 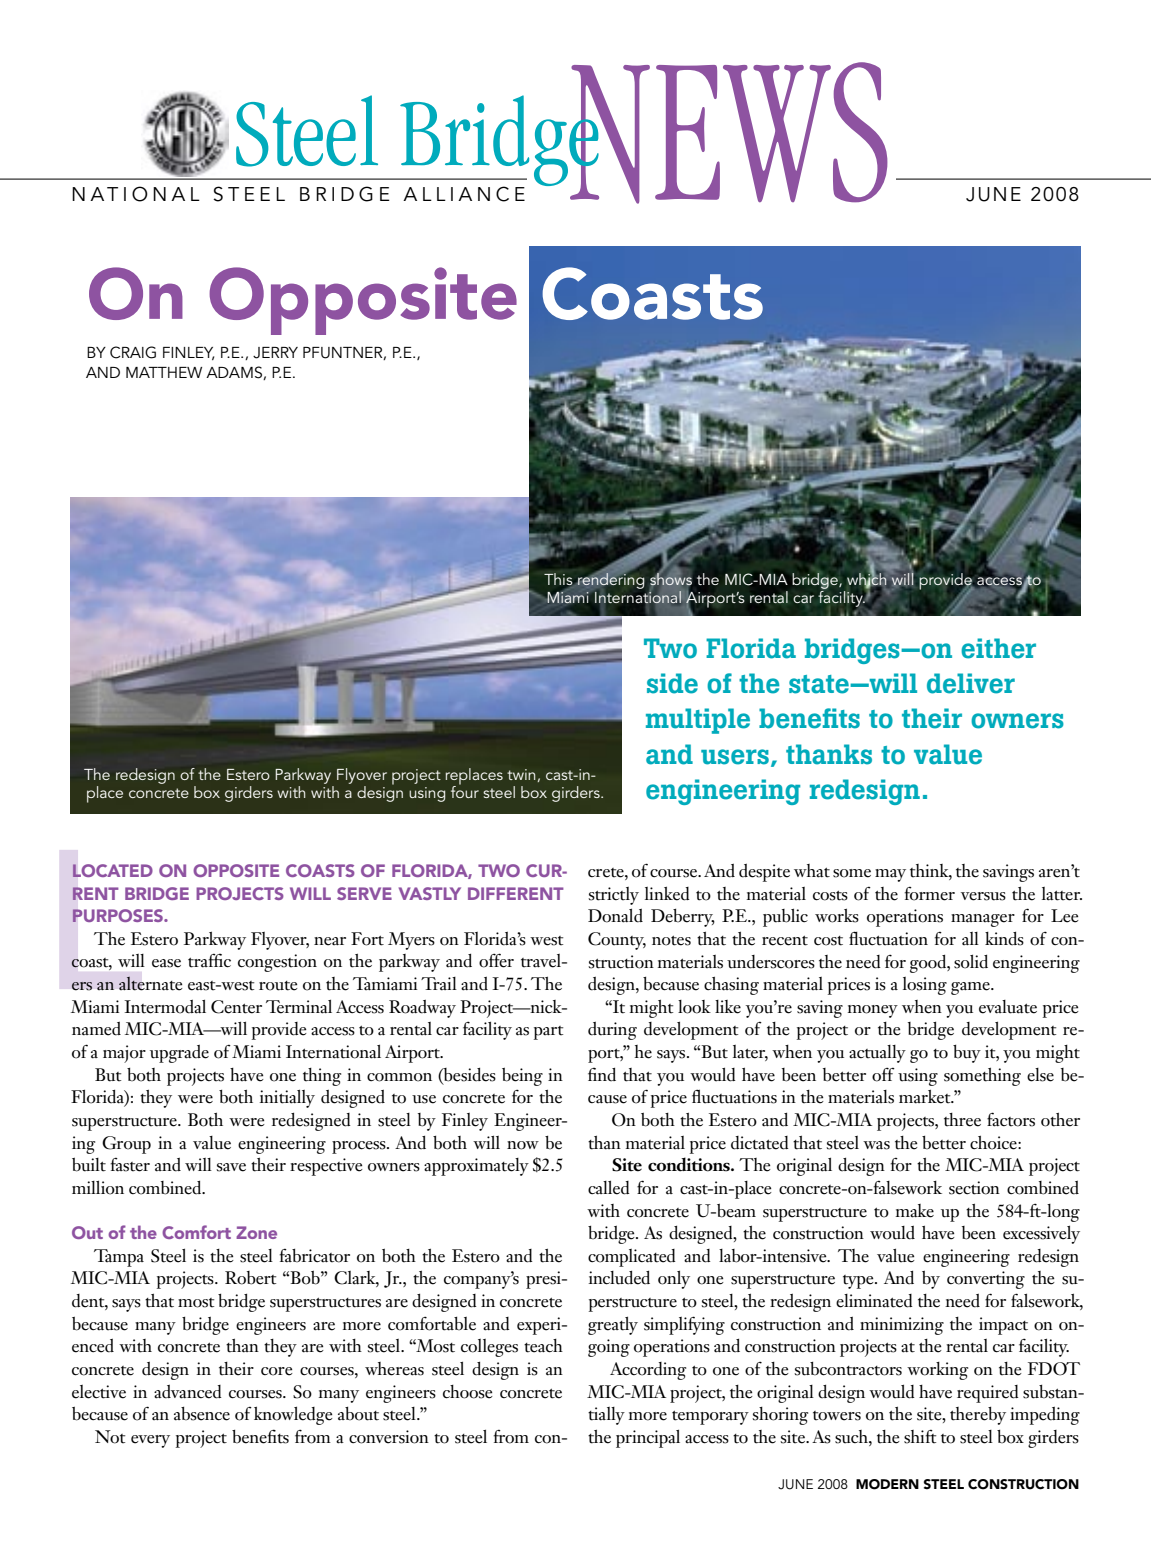 What do you see at coordinates (275, 353) in the screenshot?
I see `Jerry` at bounding box center [275, 353].
